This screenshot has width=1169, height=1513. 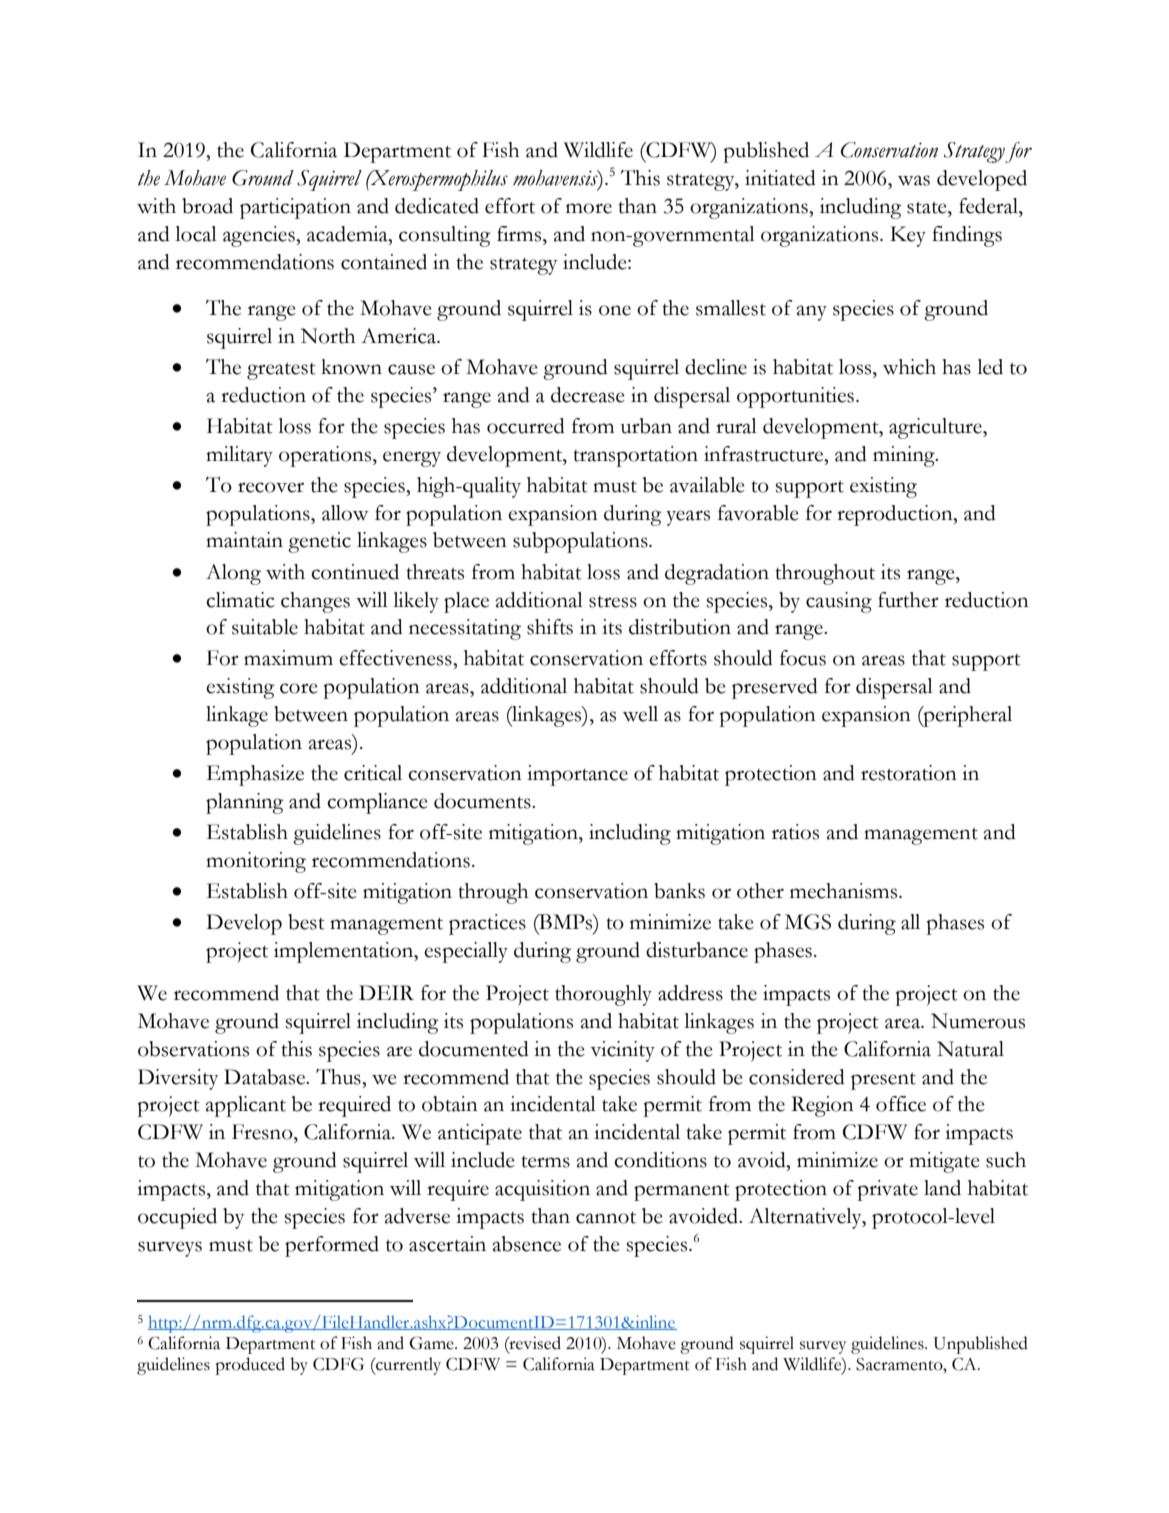 What do you see at coordinates (928, 208) in the screenshot?
I see `state` at bounding box center [928, 208].
